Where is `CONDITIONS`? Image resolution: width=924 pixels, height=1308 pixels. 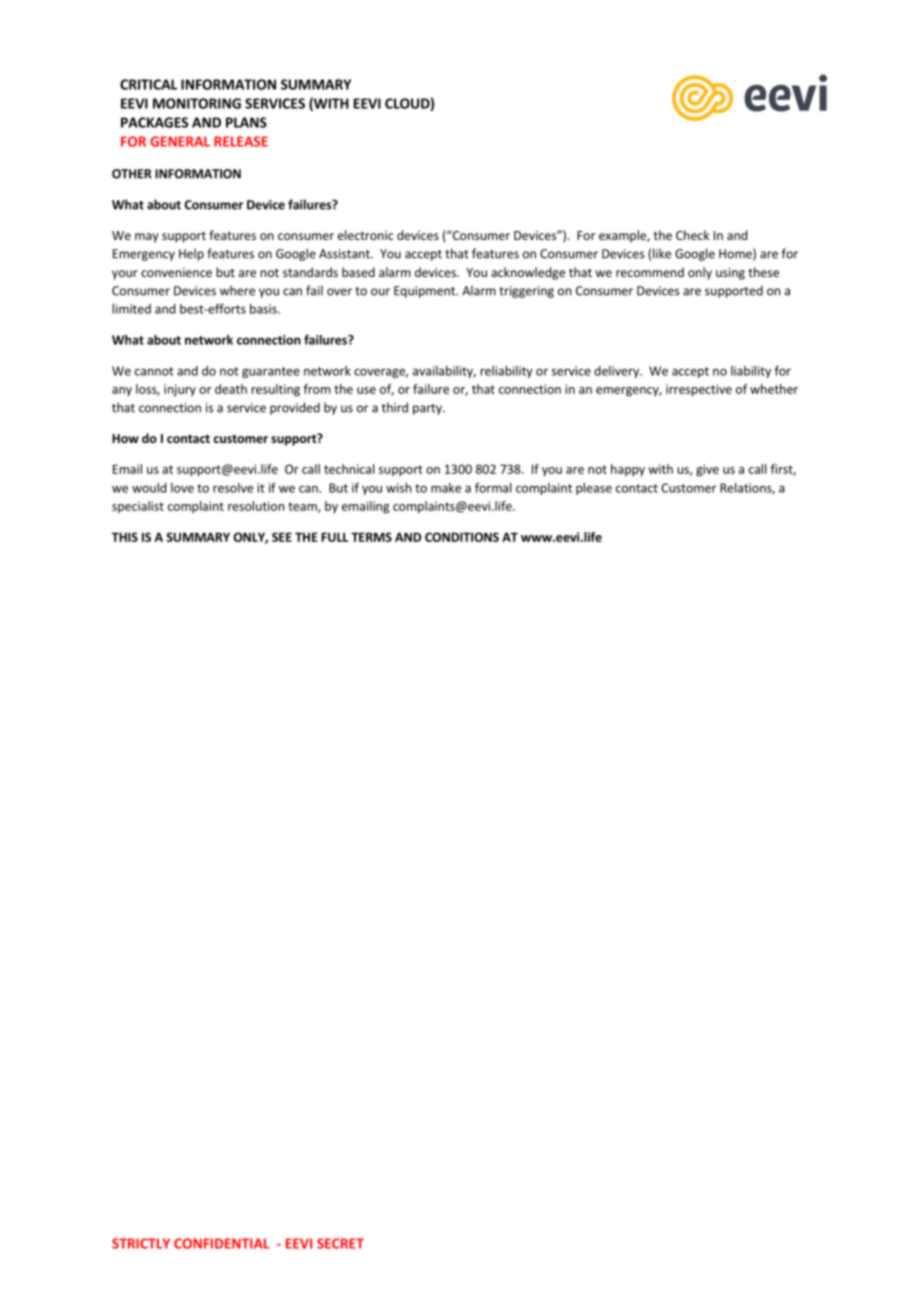 CONDITIONS is located at coordinates (462, 537).
